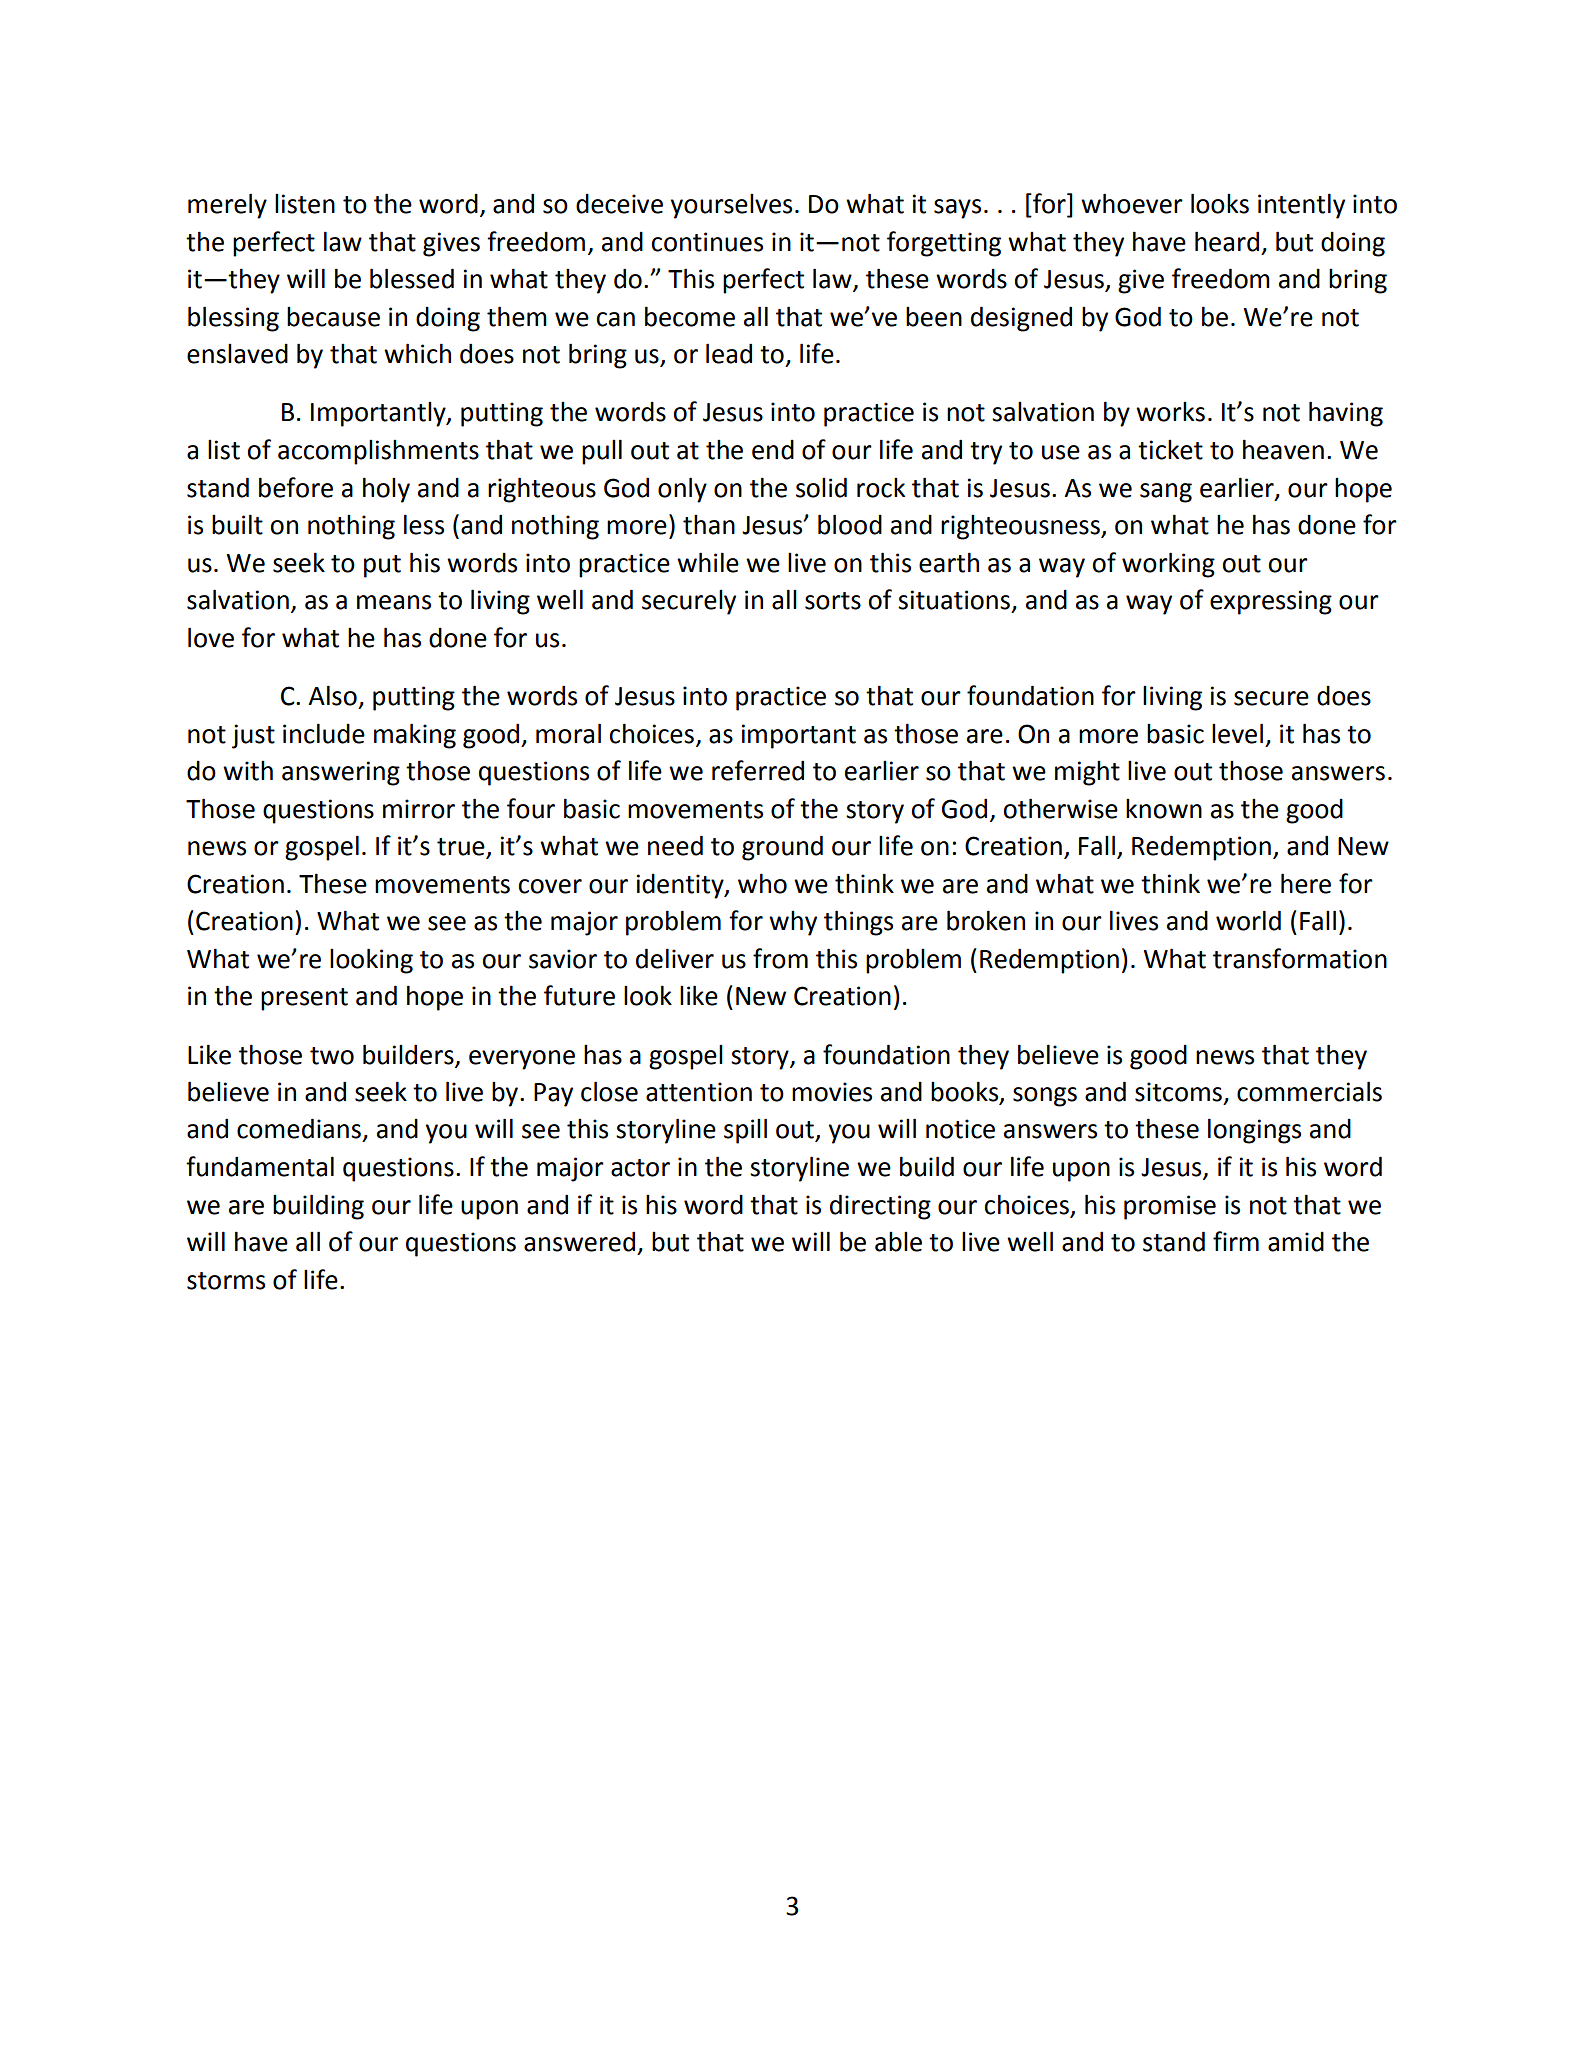 This page has height=2051, width=1585. Describe the element at coordinates (324, 733) in the page. I see `include` at that location.
